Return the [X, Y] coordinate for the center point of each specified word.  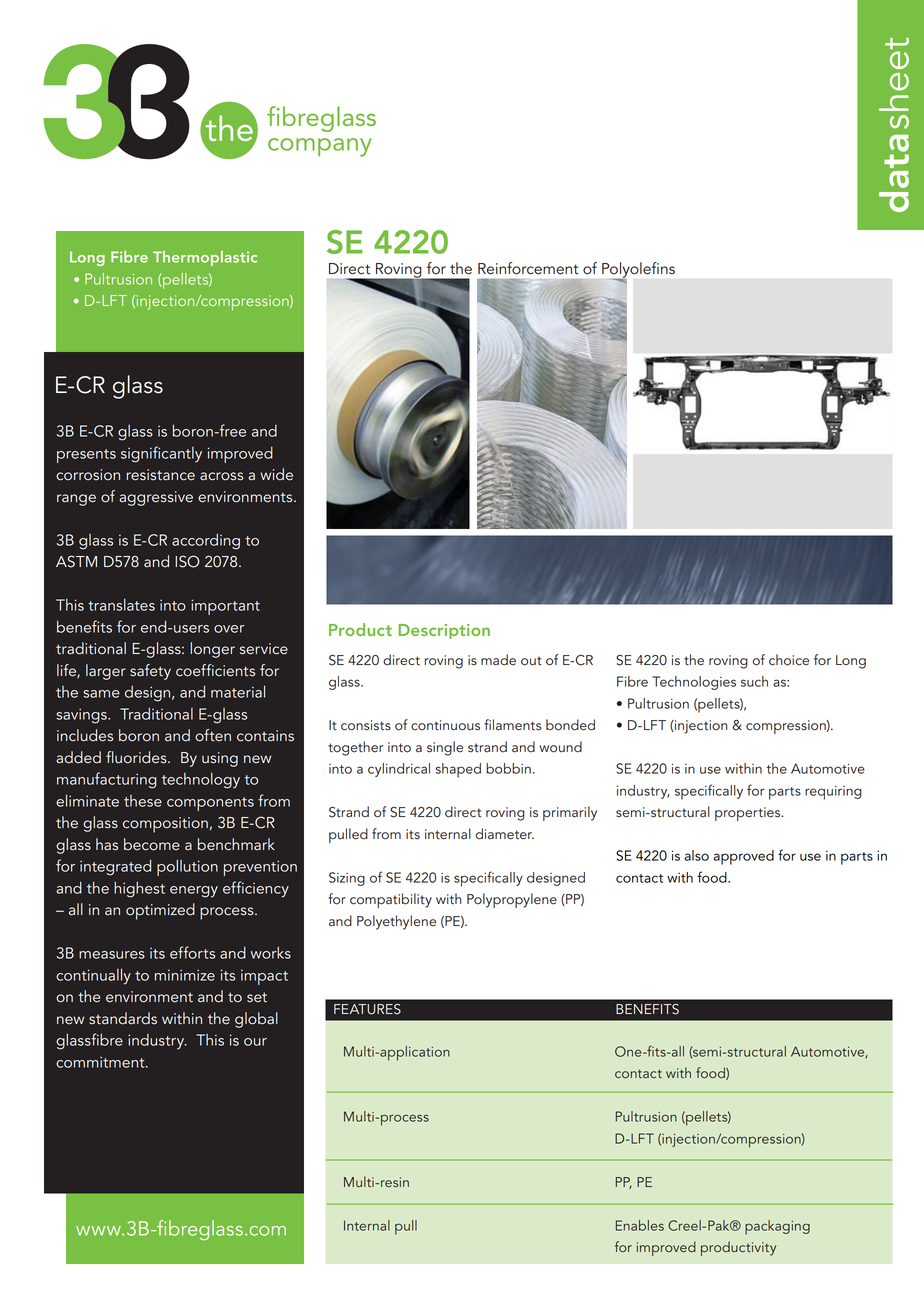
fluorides [137, 757]
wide [276, 474]
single [445, 748]
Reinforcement [528, 268]
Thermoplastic [205, 258]
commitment [101, 1062]
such [754, 681]
